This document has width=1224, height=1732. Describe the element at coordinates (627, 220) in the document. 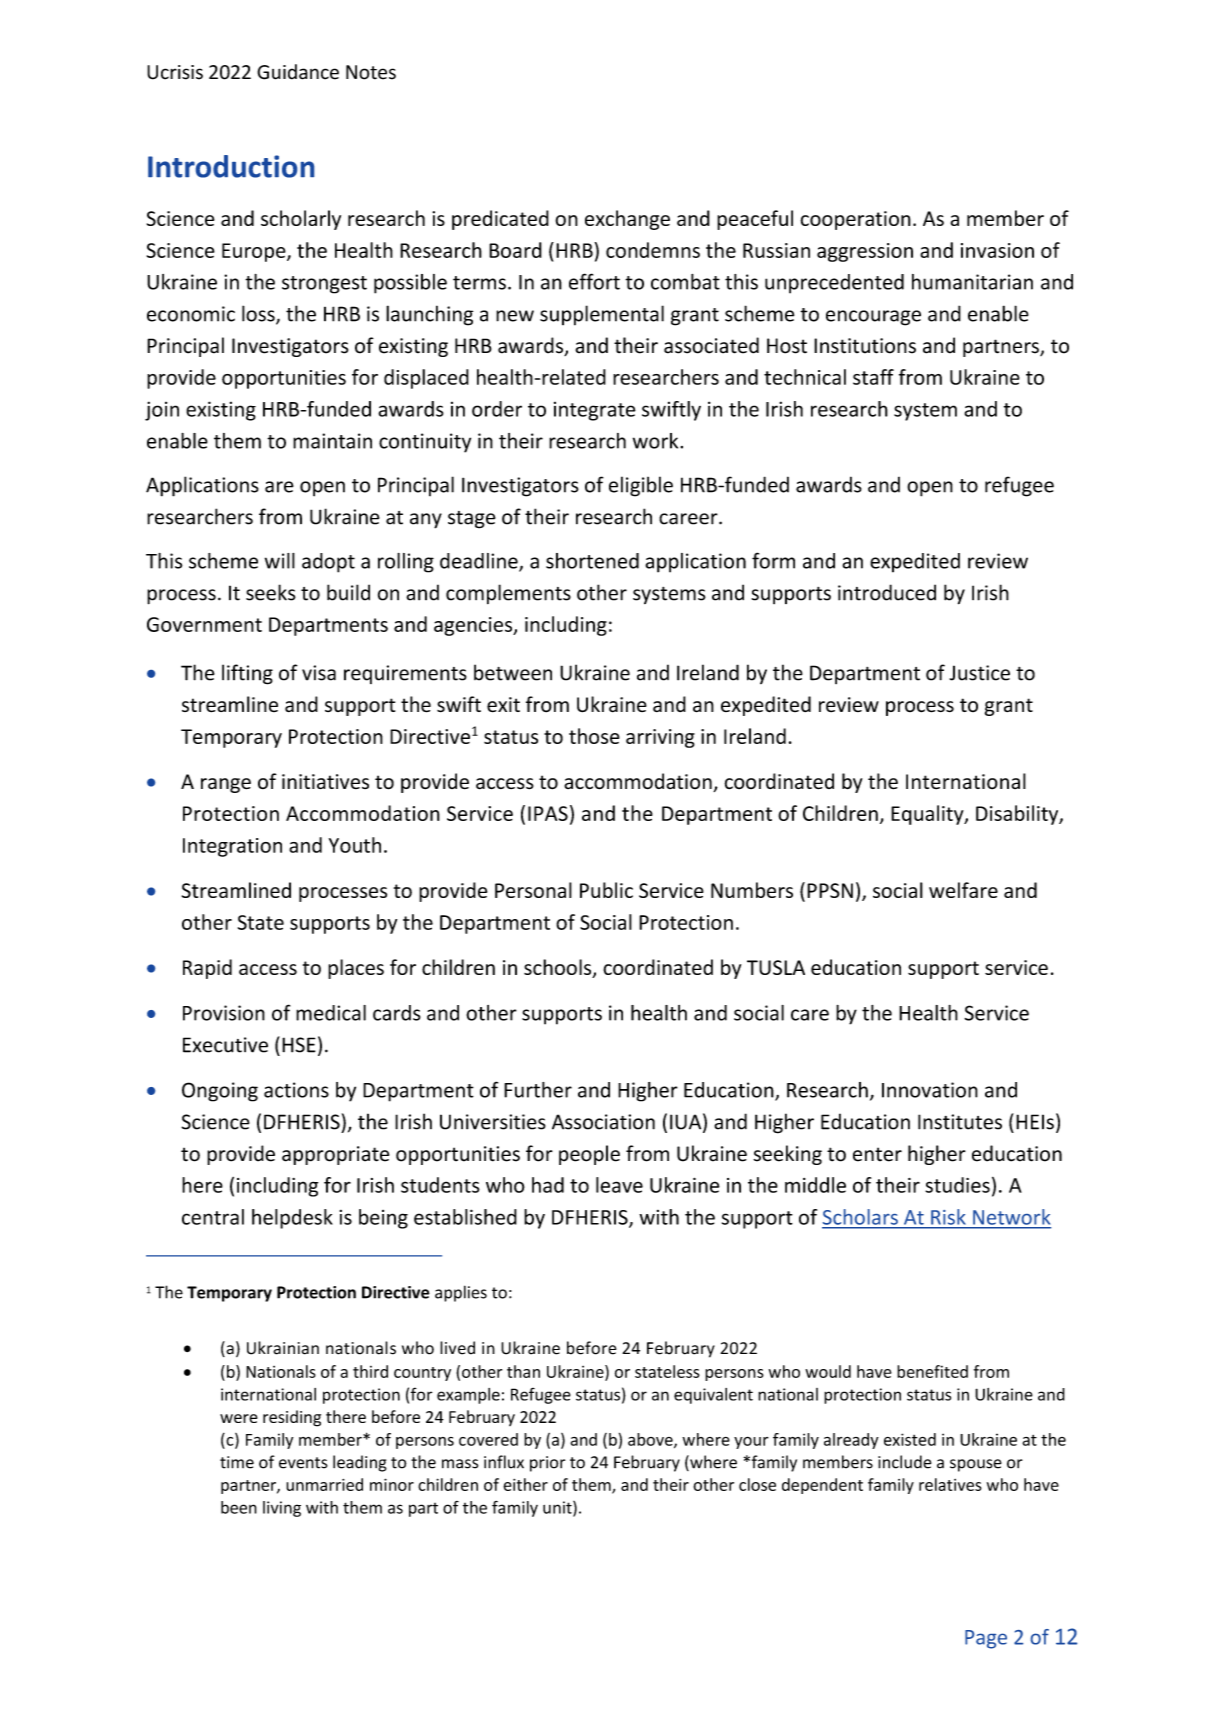

I see `exchange` at that location.
